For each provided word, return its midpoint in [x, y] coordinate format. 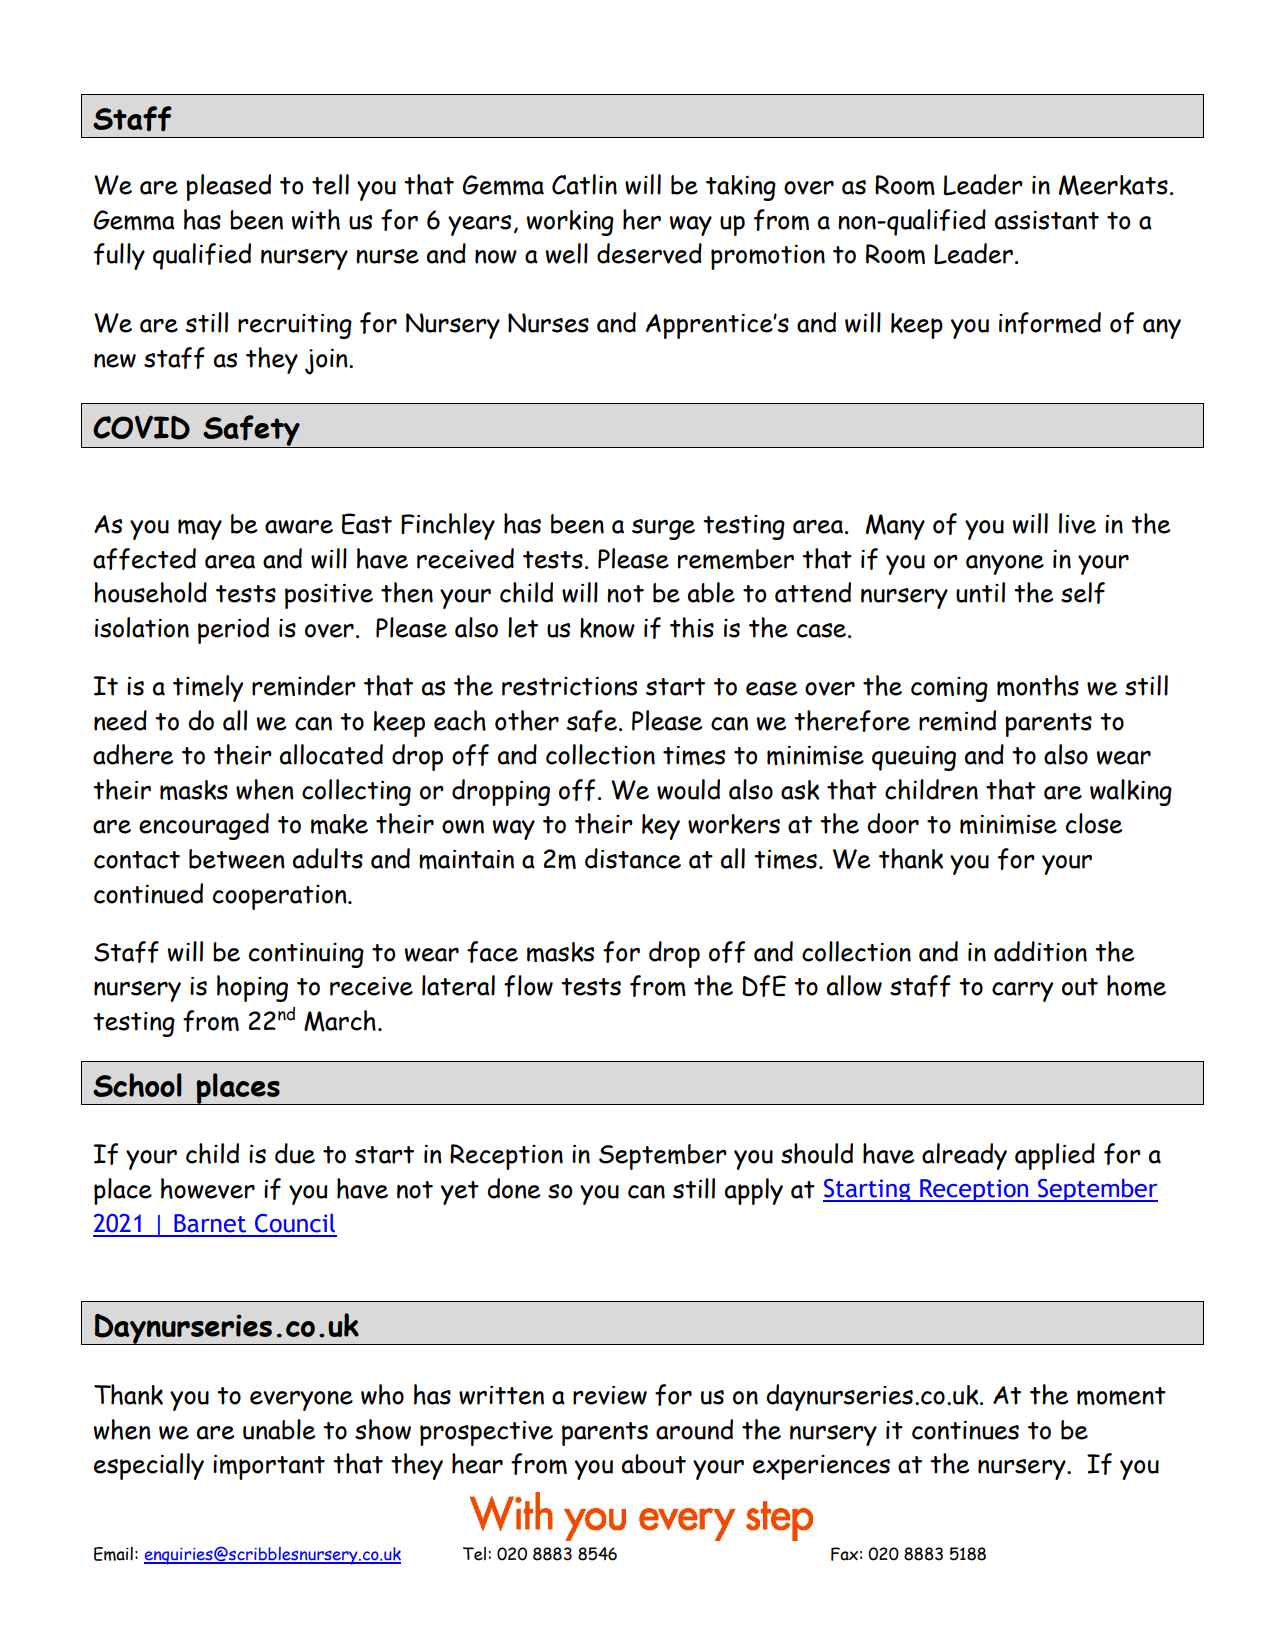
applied [1055, 1156]
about [654, 1464]
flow [528, 986]
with [316, 219]
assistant [1047, 220]
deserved [649, 253]
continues [965, 1430]
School [137, 1085]
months [1038, 685]
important [269, 1467]
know [607, 628]
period [233, 630]
